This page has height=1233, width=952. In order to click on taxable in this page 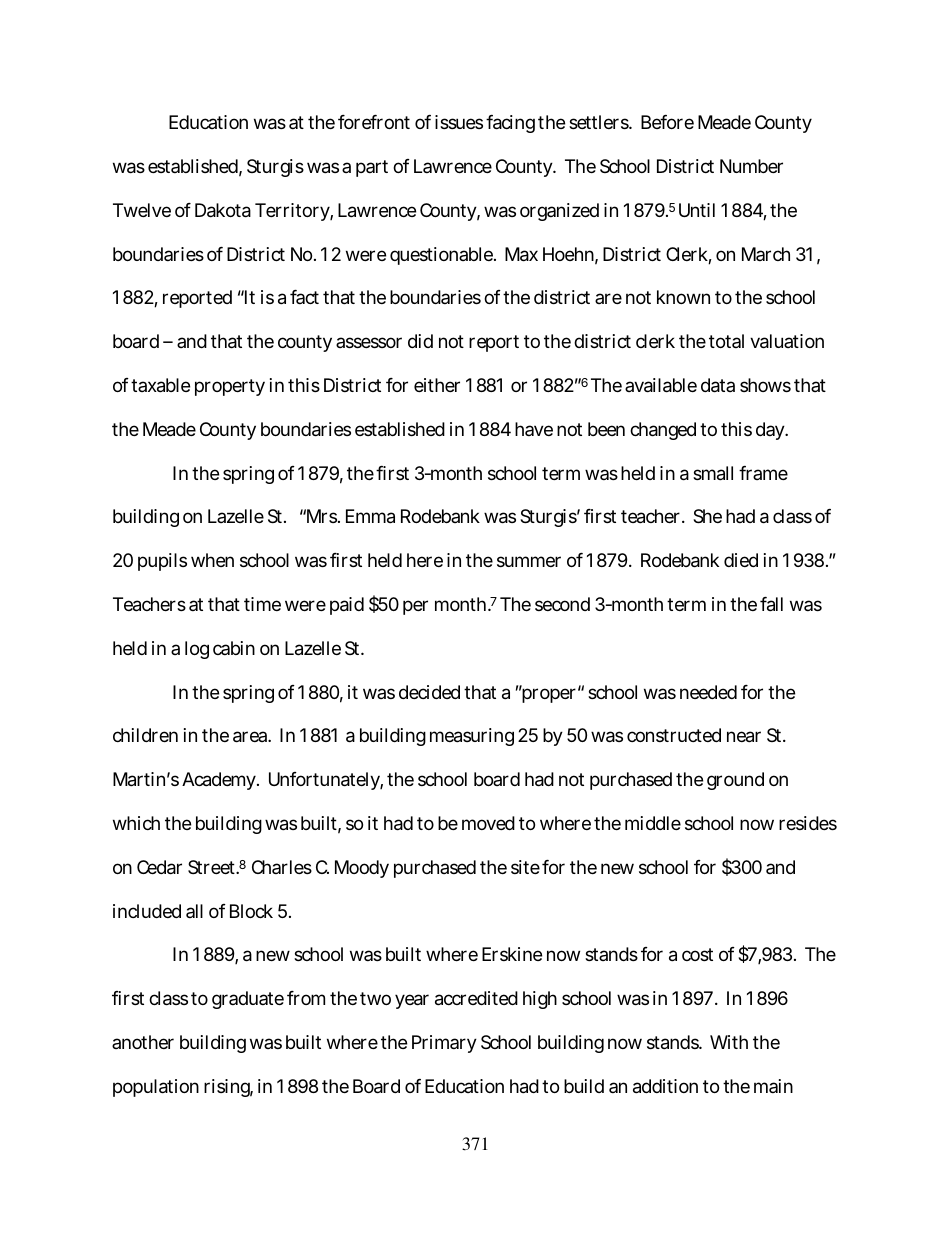, I will do `click(160, 385)`.
